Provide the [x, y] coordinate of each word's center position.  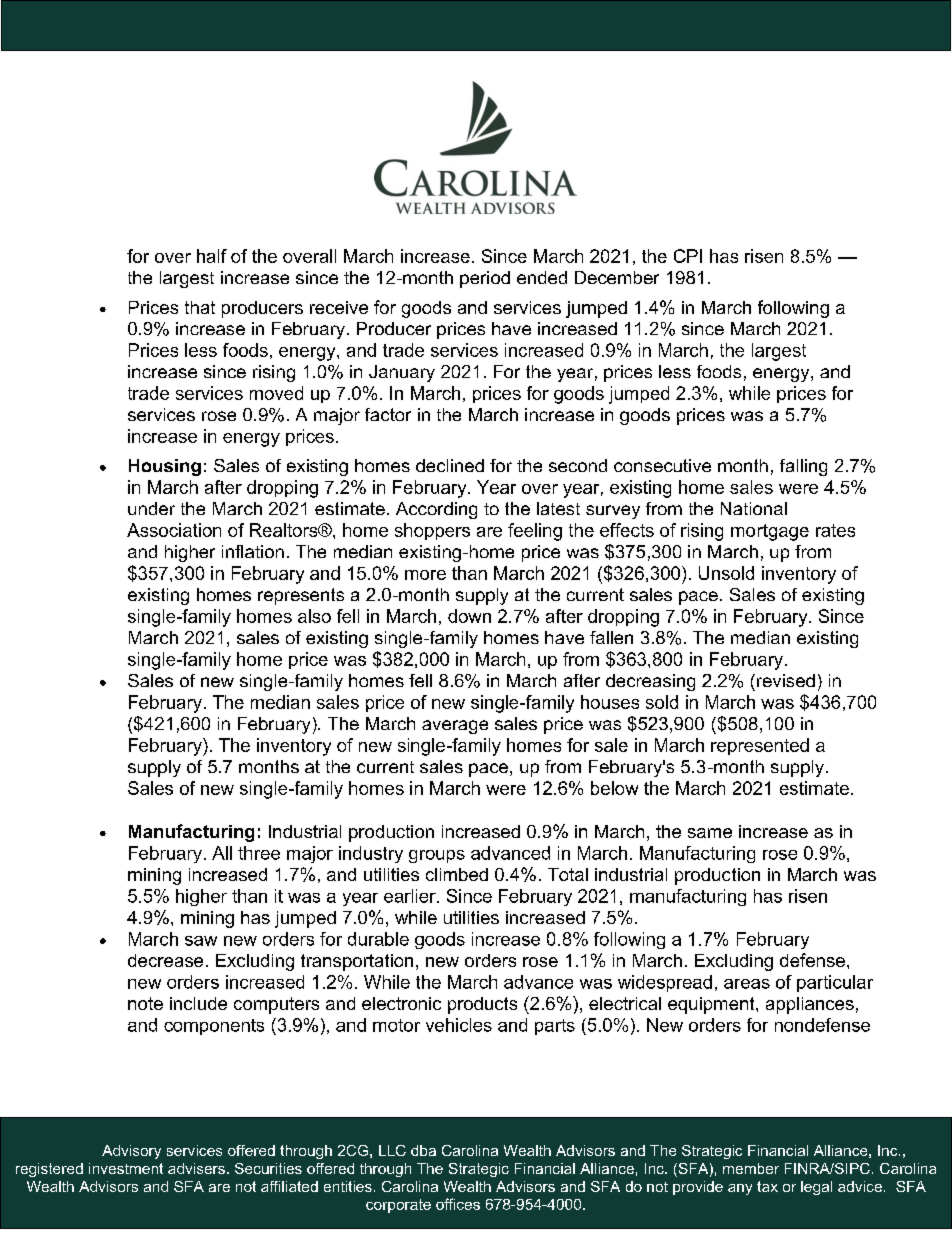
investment [126, 1168]
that [200, 307]
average [455, 727]
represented [760, 746]
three [259, 853]
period [485, 279]
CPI [688, 256]
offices [458, 1204]
